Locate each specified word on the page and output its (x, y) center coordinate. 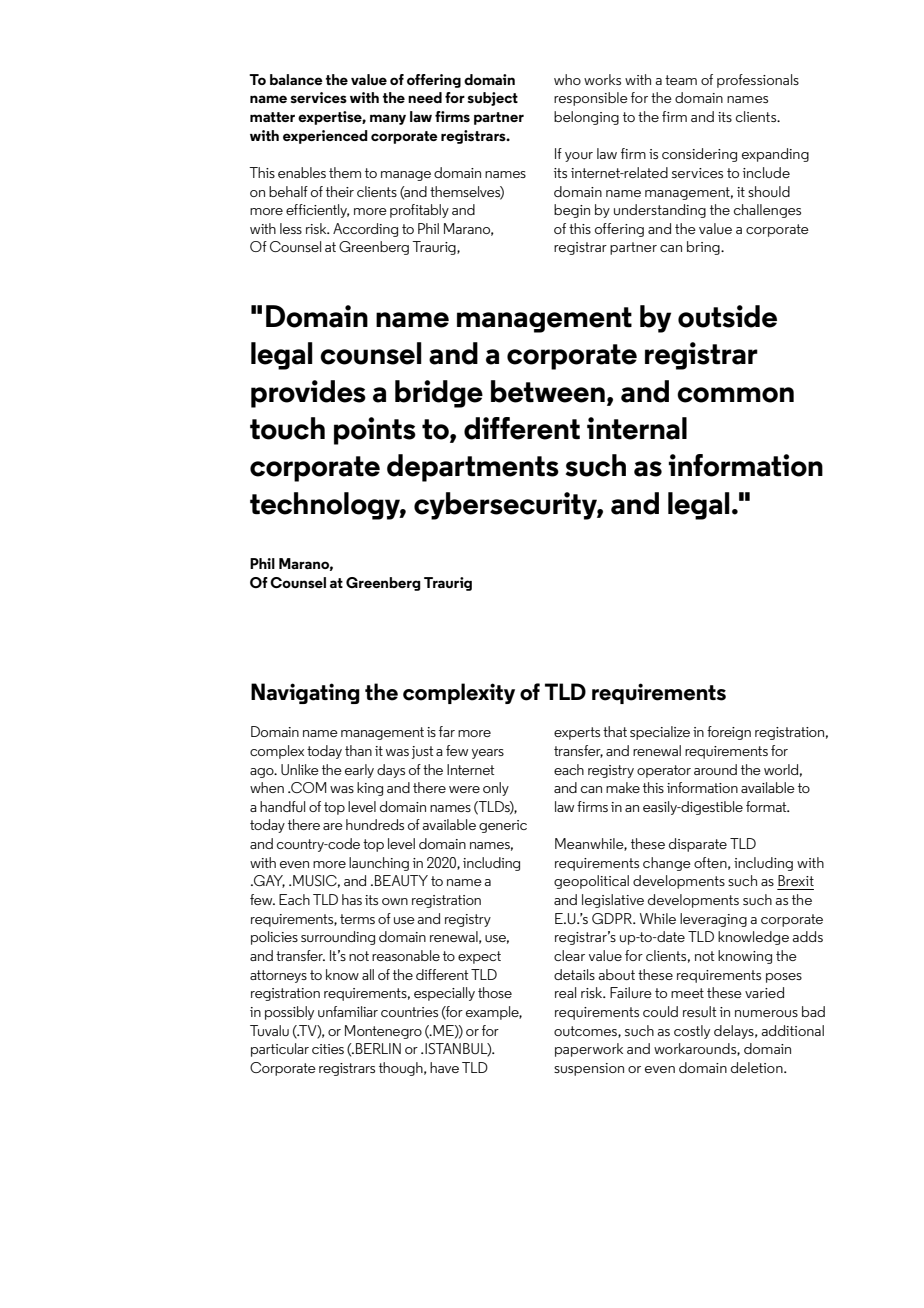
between (548, 391)
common (735, 395)
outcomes (586, 1032)
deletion (758, 1067)
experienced (325, 137)
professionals (758, 81)
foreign (729, 733)
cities (328, 1049)
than (358, 750)
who (567, 79)
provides (308, 394)
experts (577, 733)
